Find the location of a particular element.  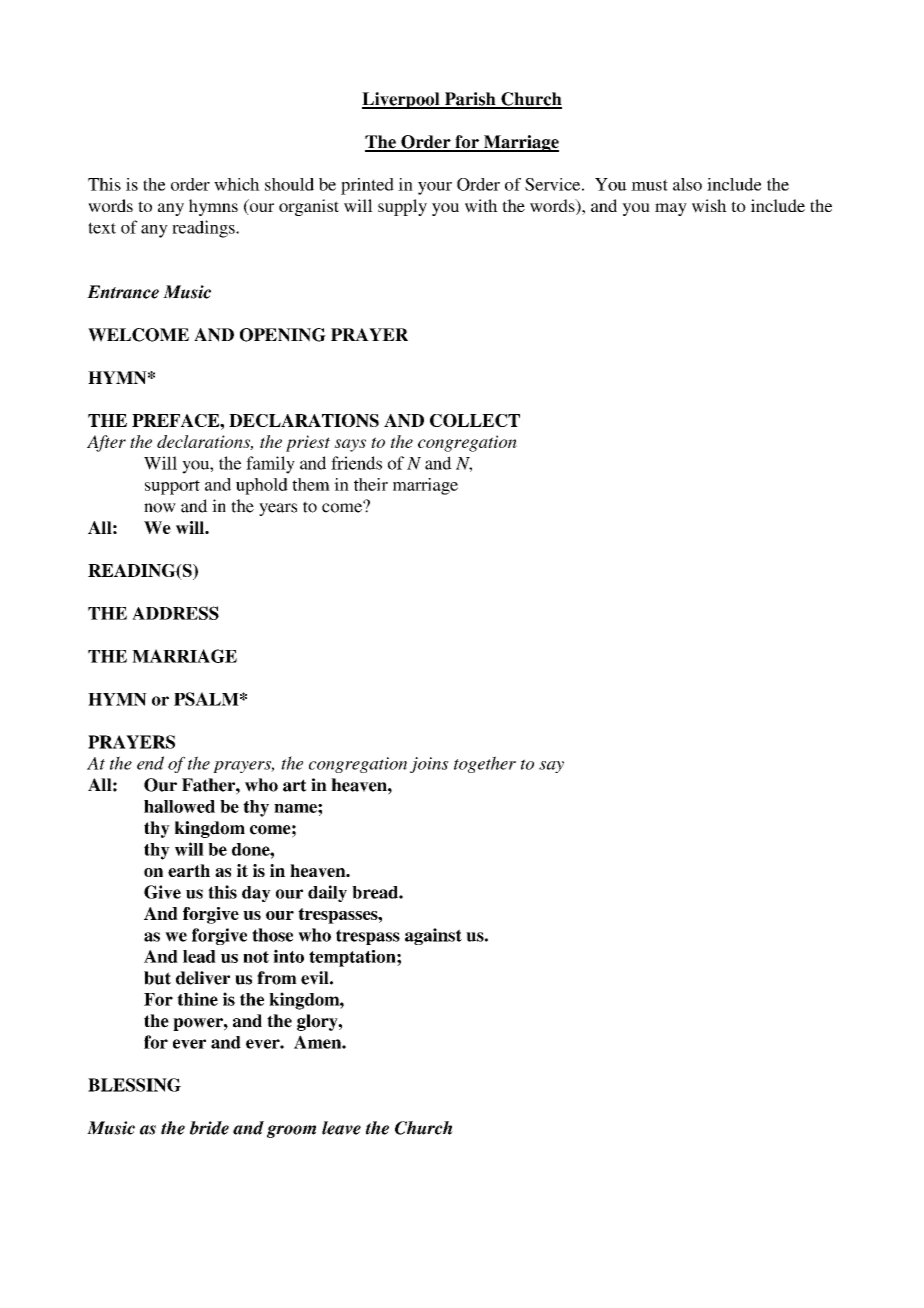

leave is located at coordinates (341, 1128).
